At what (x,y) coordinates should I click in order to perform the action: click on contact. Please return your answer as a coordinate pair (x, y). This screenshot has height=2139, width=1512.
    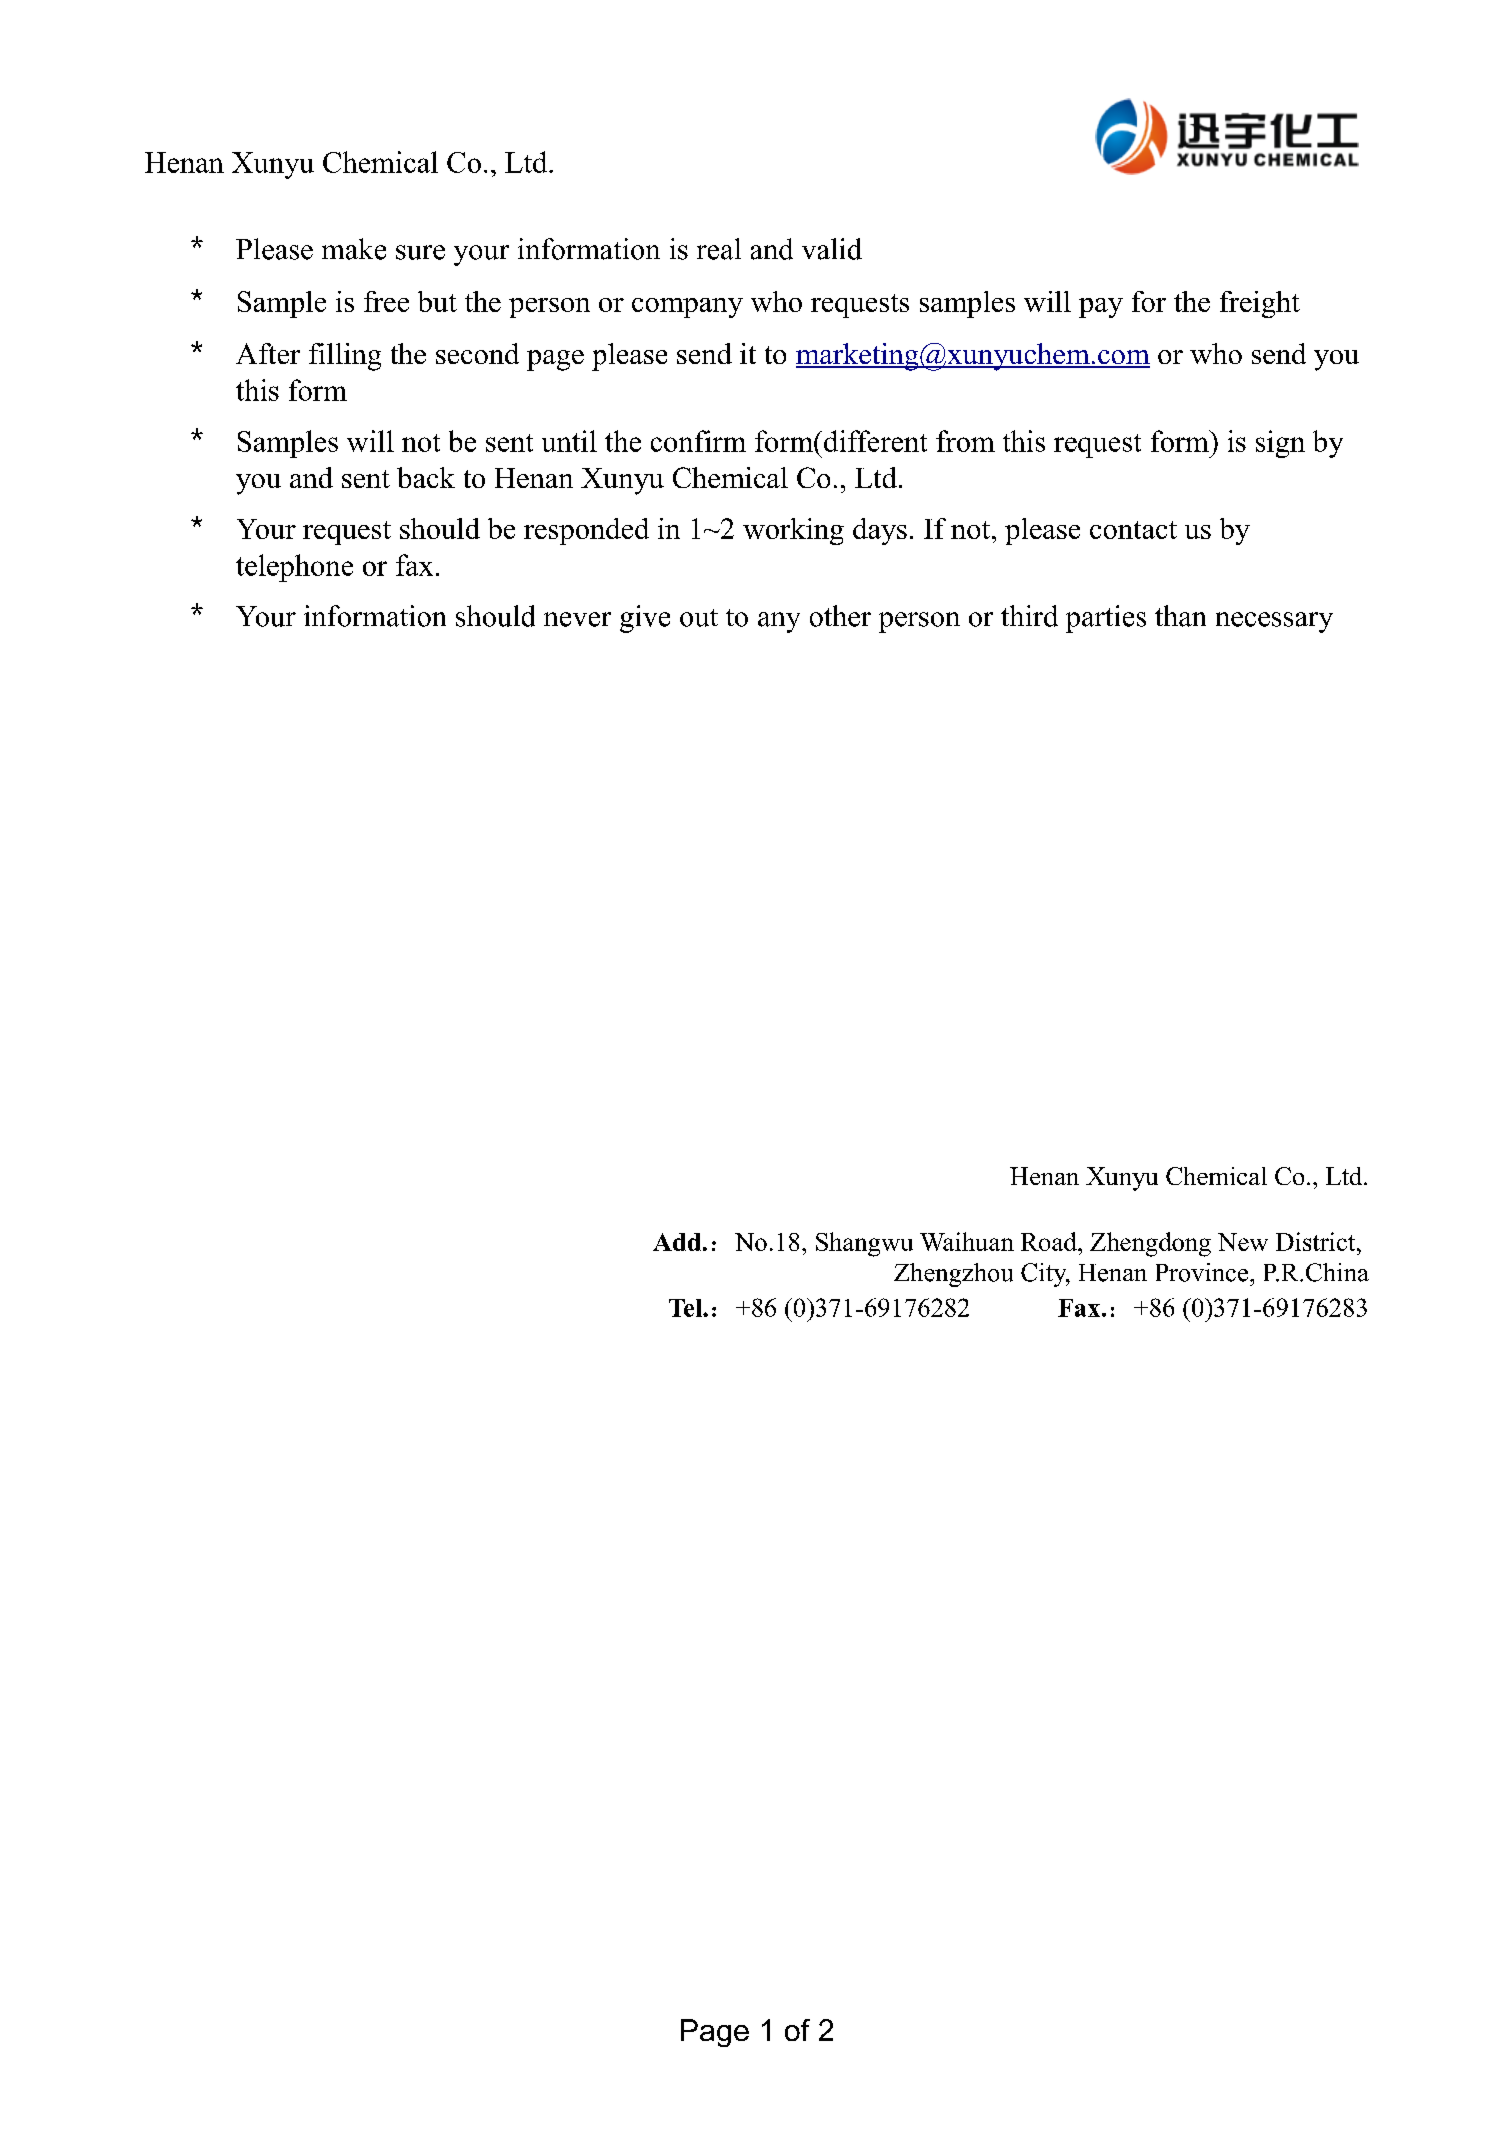
    Looking at the image, I should click on (1133, 530).
